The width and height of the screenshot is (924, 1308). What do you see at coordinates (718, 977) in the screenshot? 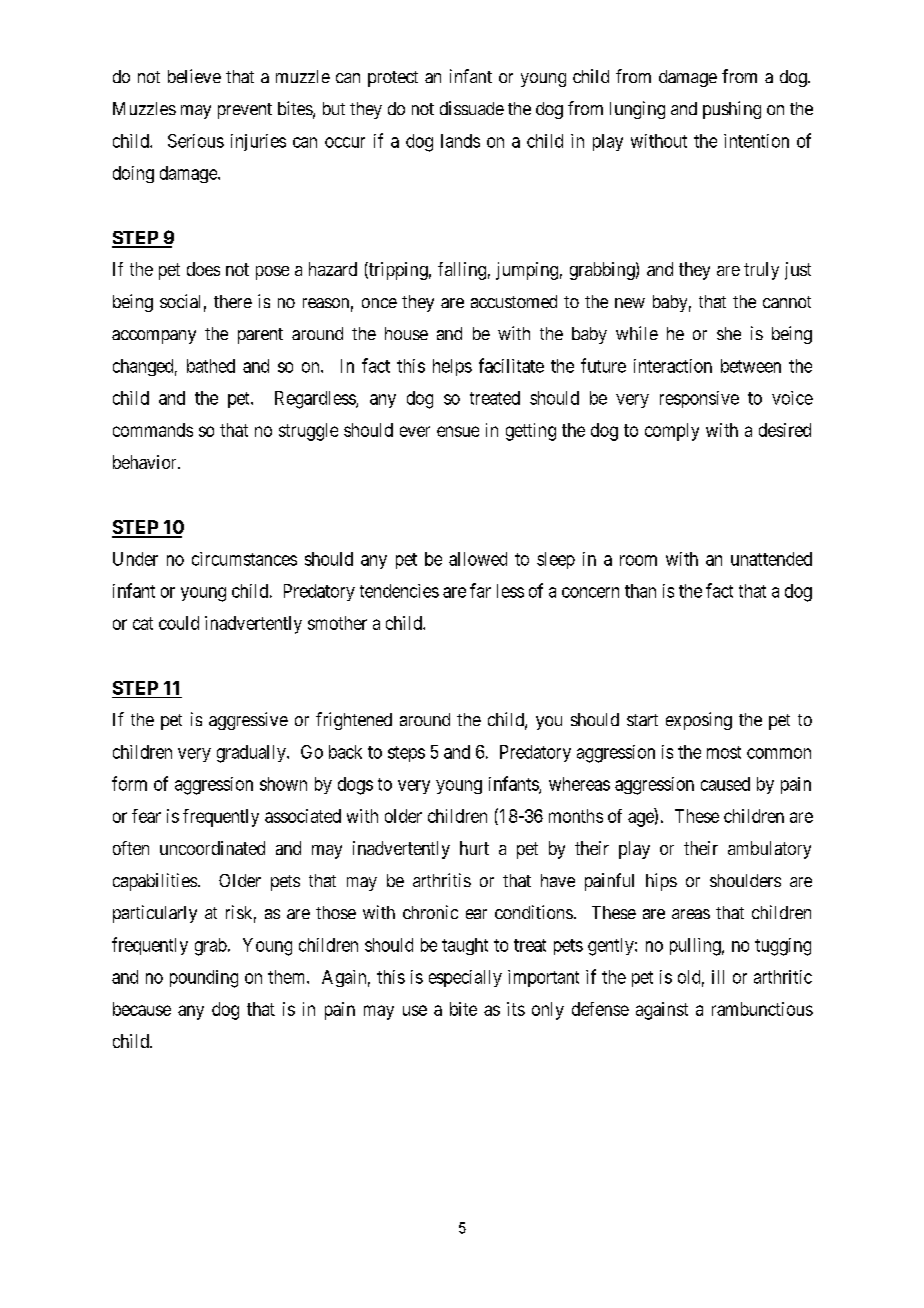
I see `ill` at bounding box center [718, 977].
